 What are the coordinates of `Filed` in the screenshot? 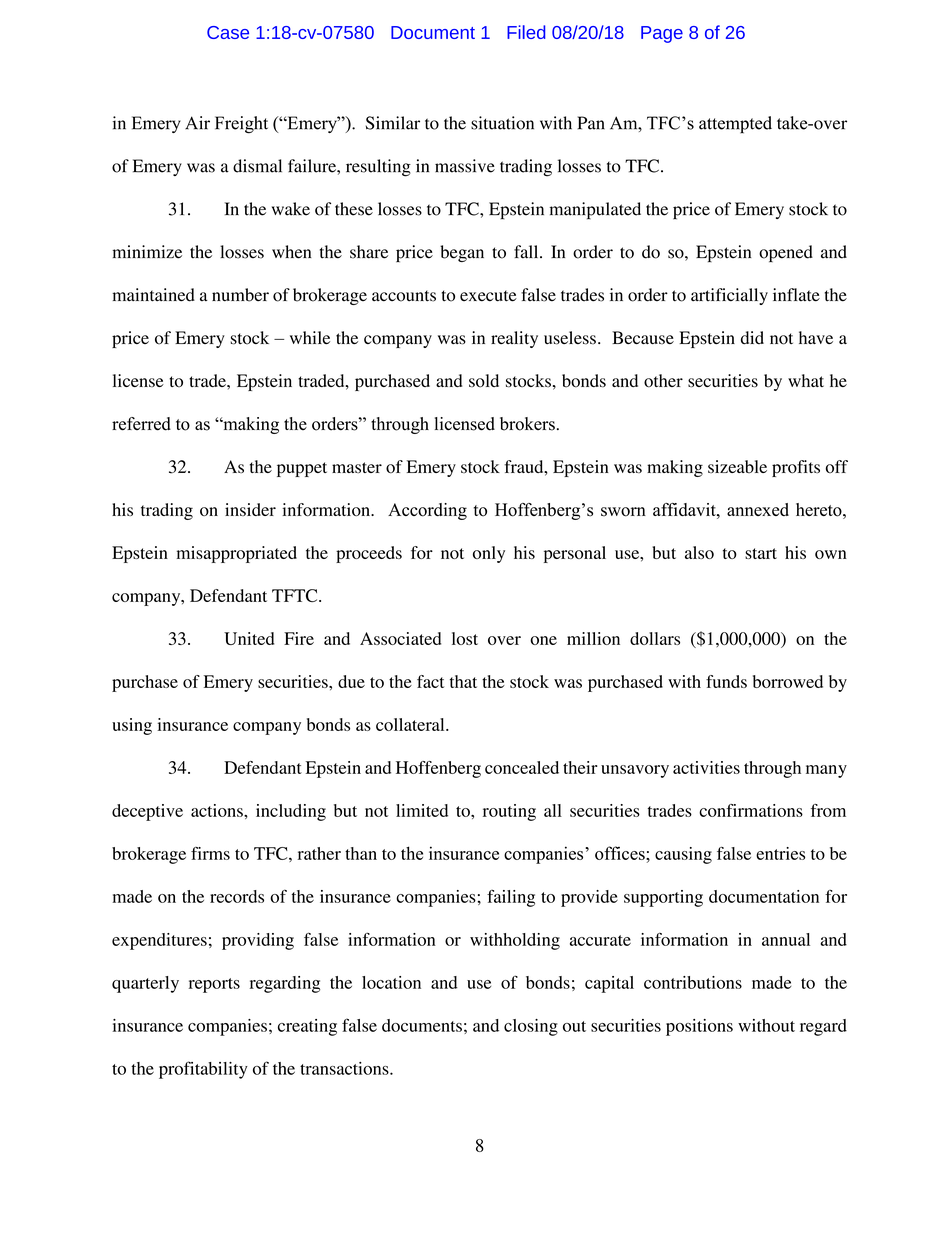 It's located at (526, 32).
